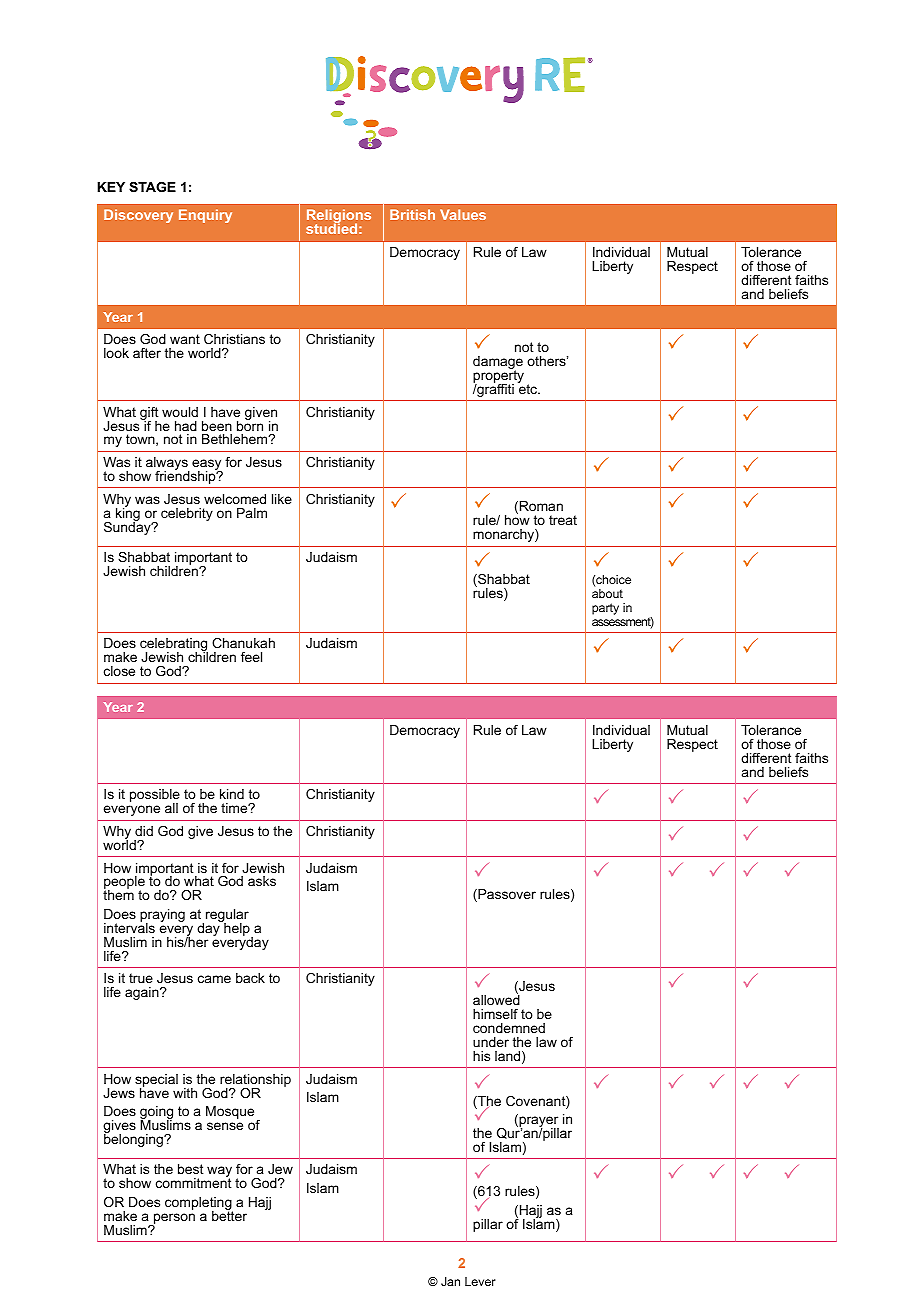 Image resolution: width=924 pixels, height=1308 pixels. I want to click on asks, so click(262, 881).
